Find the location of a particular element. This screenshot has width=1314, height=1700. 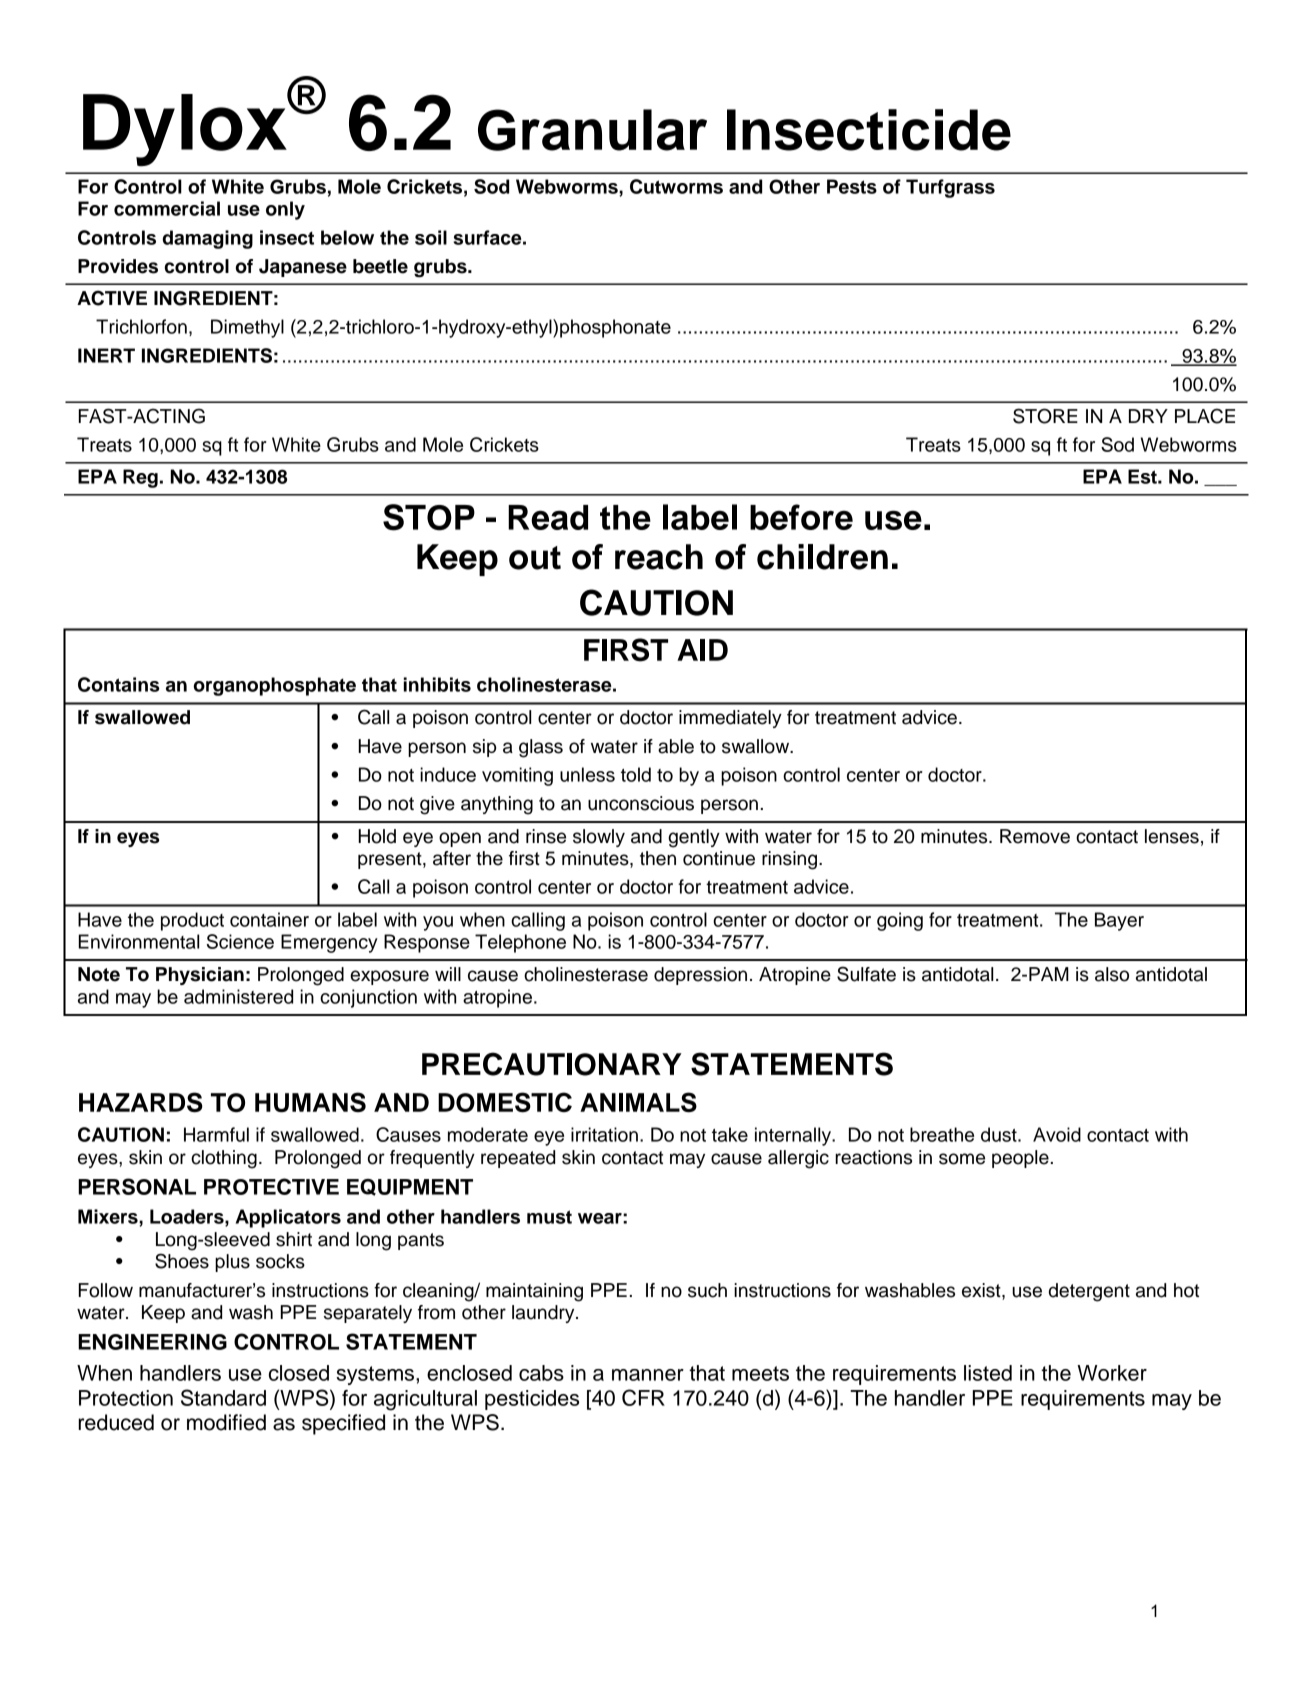

Cutworms is located at coordinates (676, 186).
